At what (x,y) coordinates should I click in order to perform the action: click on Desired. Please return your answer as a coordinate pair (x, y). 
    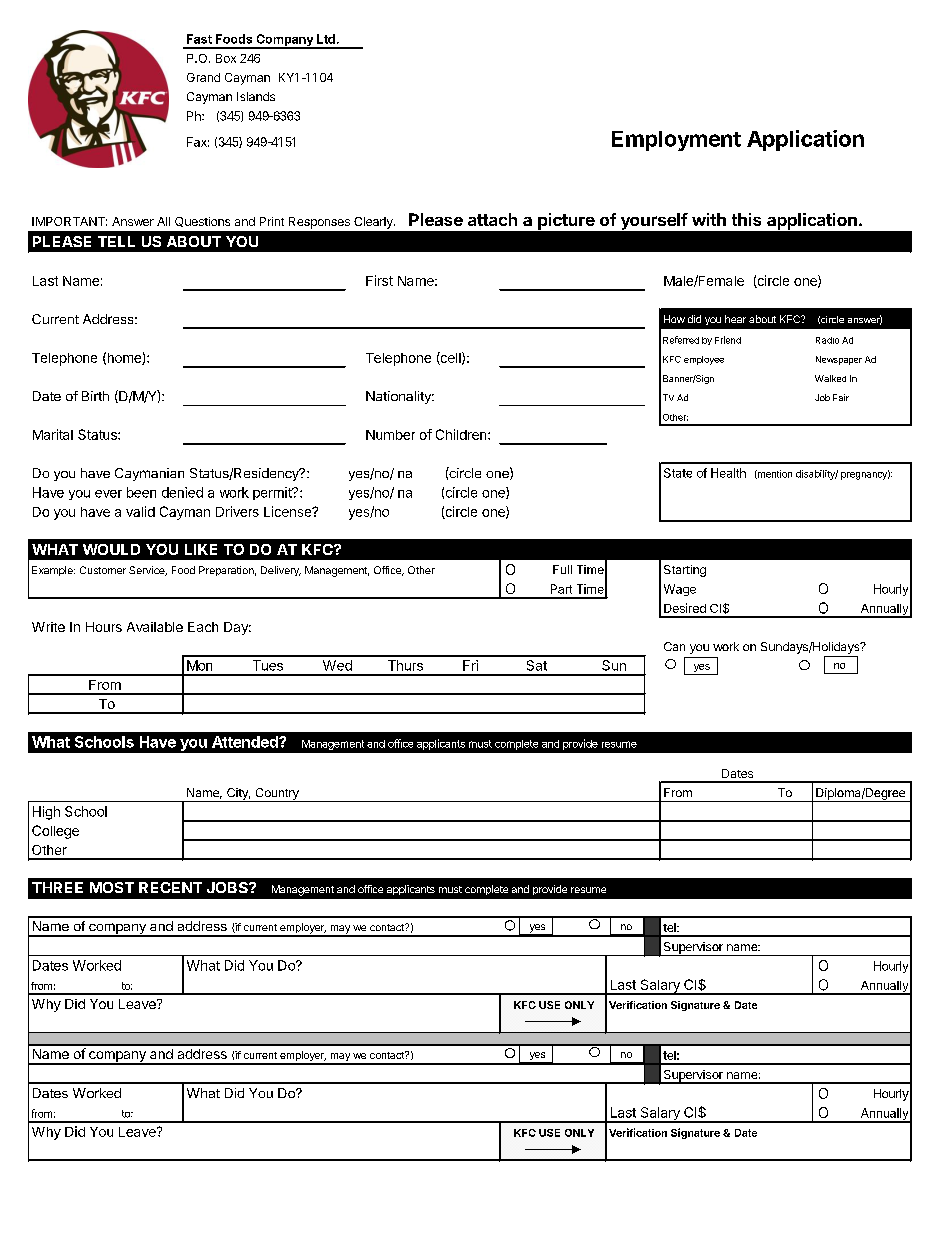
    Looking at the image, I should click on (685, 608).
